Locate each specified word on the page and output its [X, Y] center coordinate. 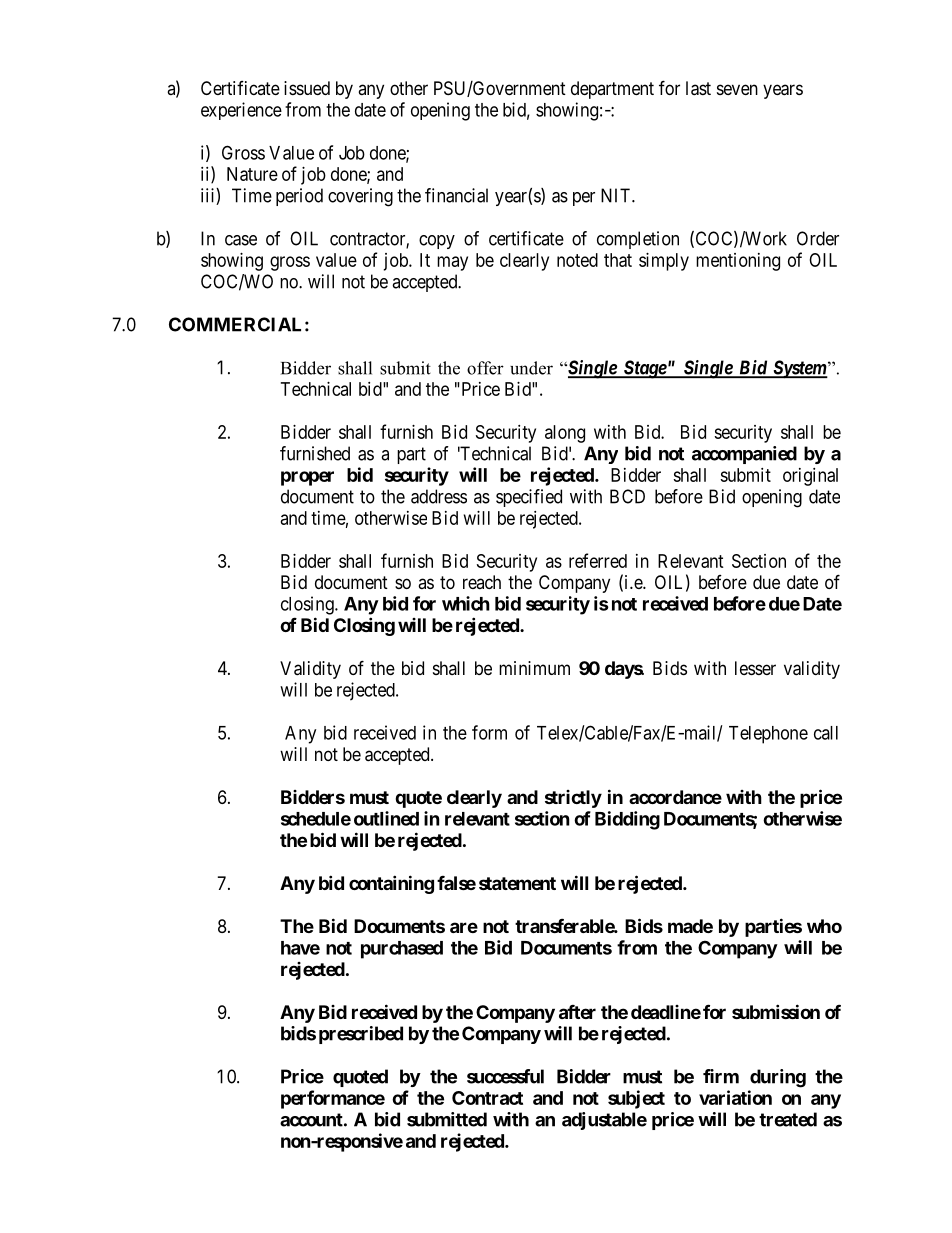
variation [735, 1097]
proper [307, 478]
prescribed [361, 1035]
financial [456, 195]
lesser [755, 668]
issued [307, 88]
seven [737, 89]
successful [505, 1076]
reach [482, 582]
